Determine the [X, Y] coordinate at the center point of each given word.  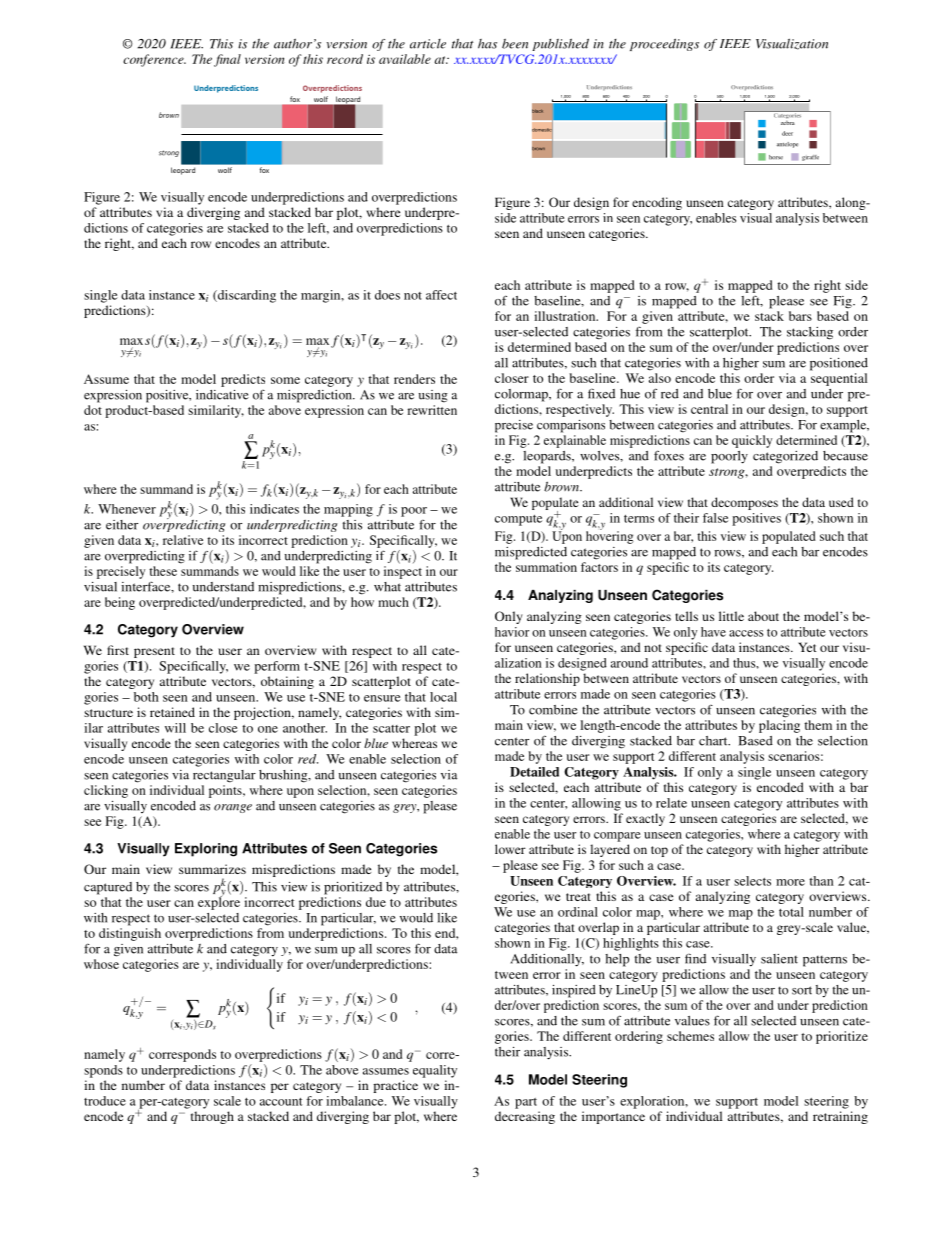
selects [752, 881]
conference [154, 60]
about [763, 616]
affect [441, 295]
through [212, 1117]
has [487, 44]
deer [787, 133]
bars [800, 316]
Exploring [206, 850]
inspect [403, 572]
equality [435, 1071]
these [163, 571]
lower [510, 849]
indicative [222, 395]
